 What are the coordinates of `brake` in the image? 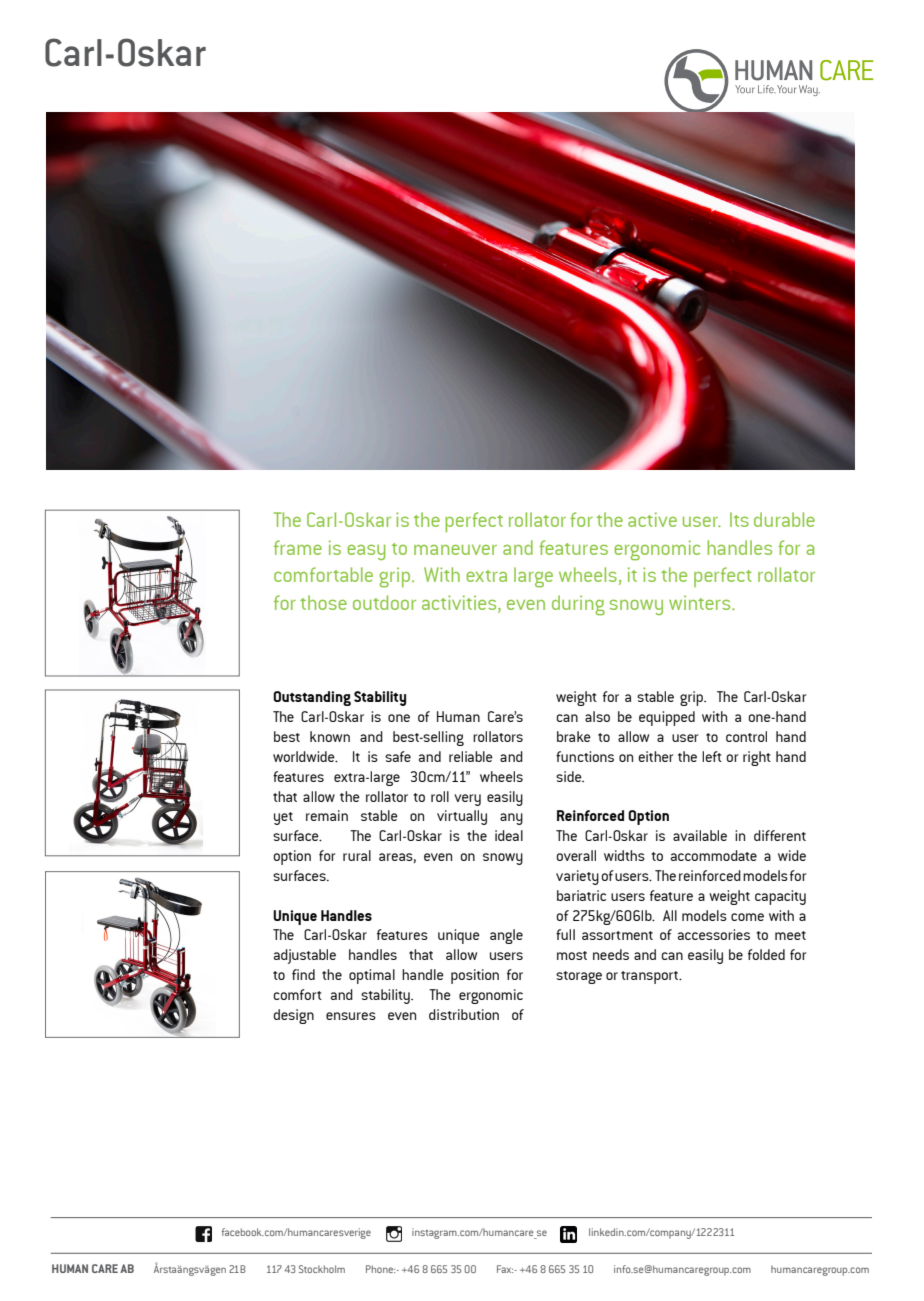 It's located at (574, 736).
